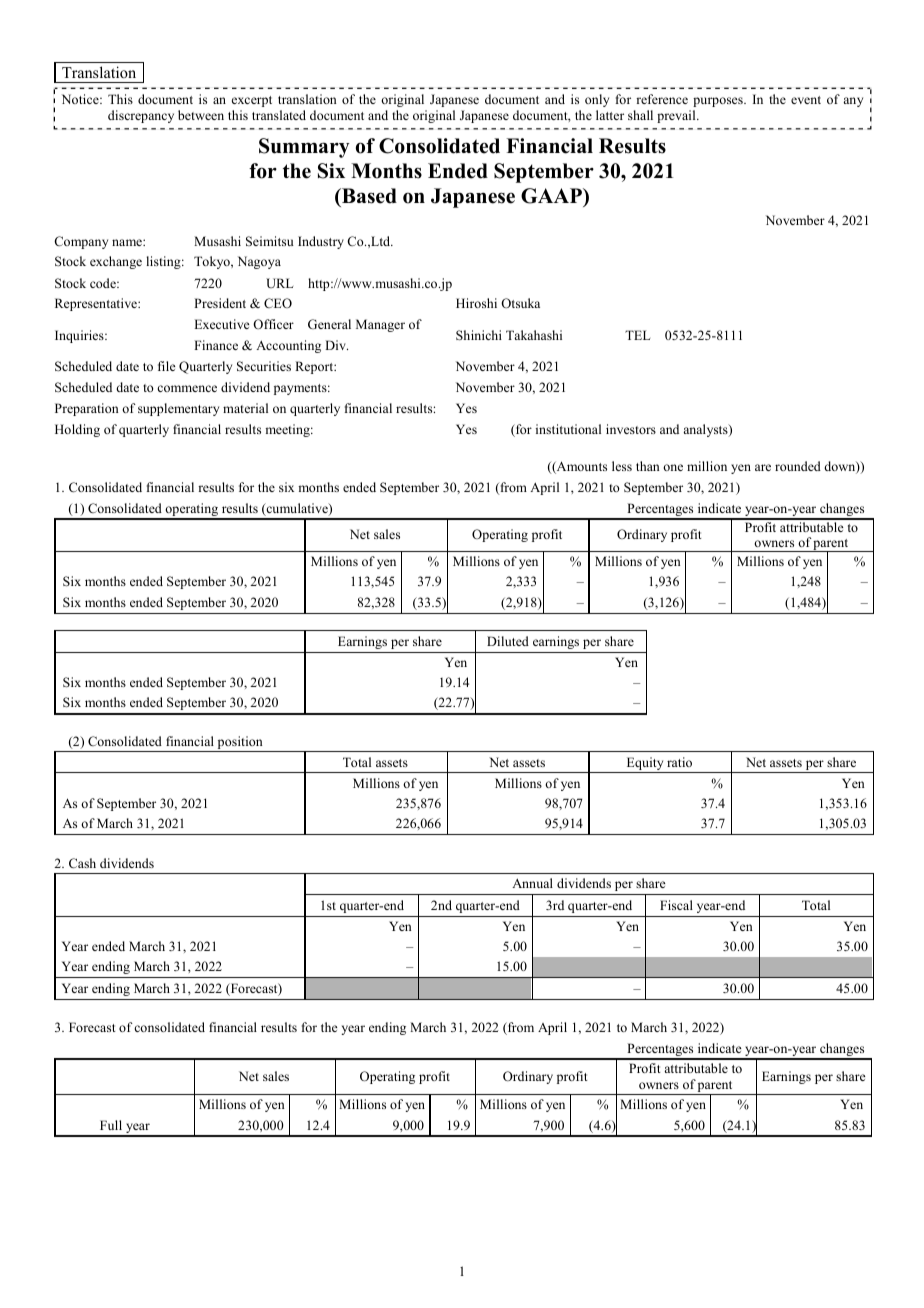 The height and width of the screenshot is (1308, 924). What do you see at coordinates (77, 430) in the screenshot?
I see `Holding` at bounding box center [77, 430].
